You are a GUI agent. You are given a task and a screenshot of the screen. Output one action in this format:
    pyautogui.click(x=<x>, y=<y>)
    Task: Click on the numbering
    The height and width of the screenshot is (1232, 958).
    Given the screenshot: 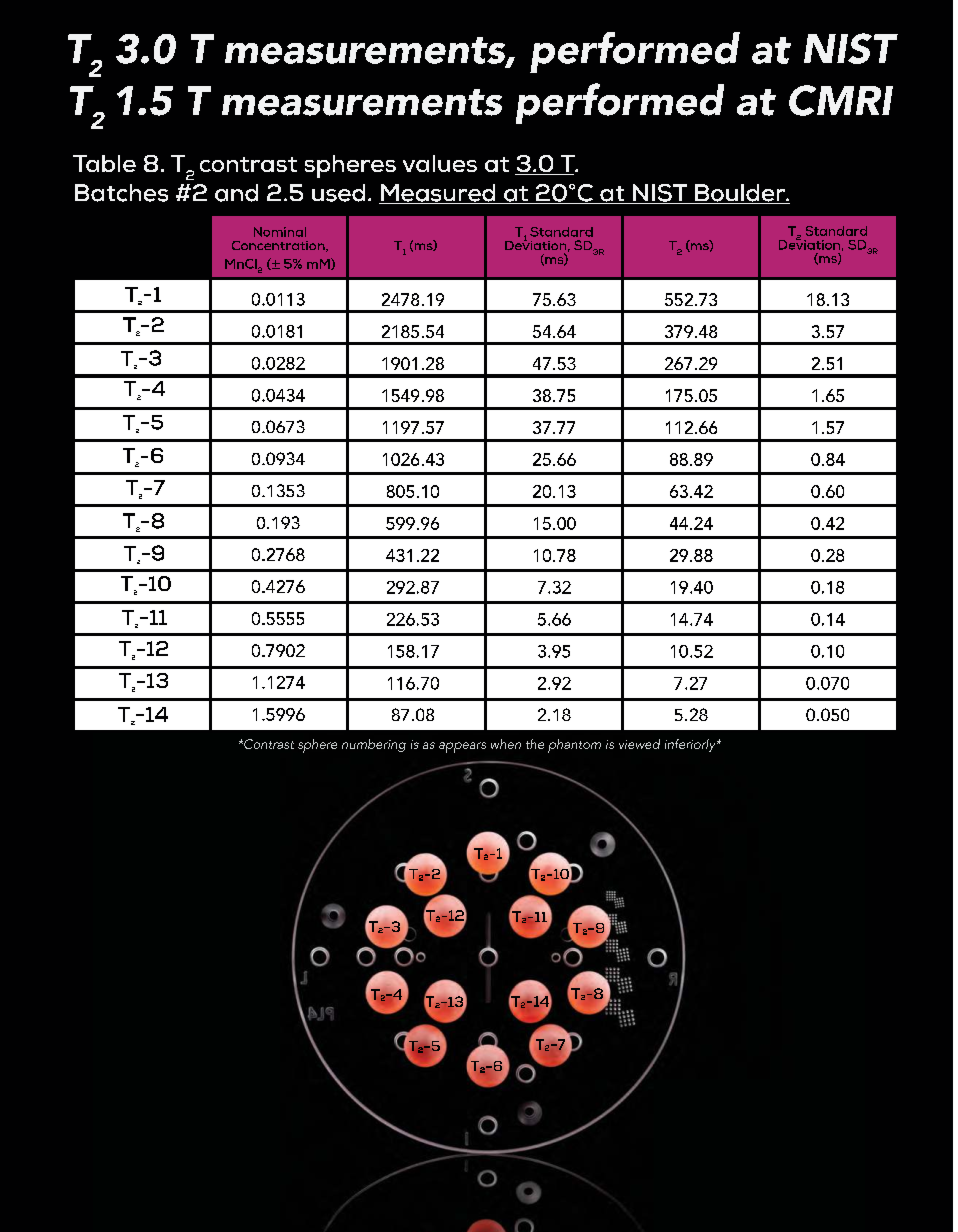 What is the action you would take?
    pyautogui.click(x=374, y=745)
